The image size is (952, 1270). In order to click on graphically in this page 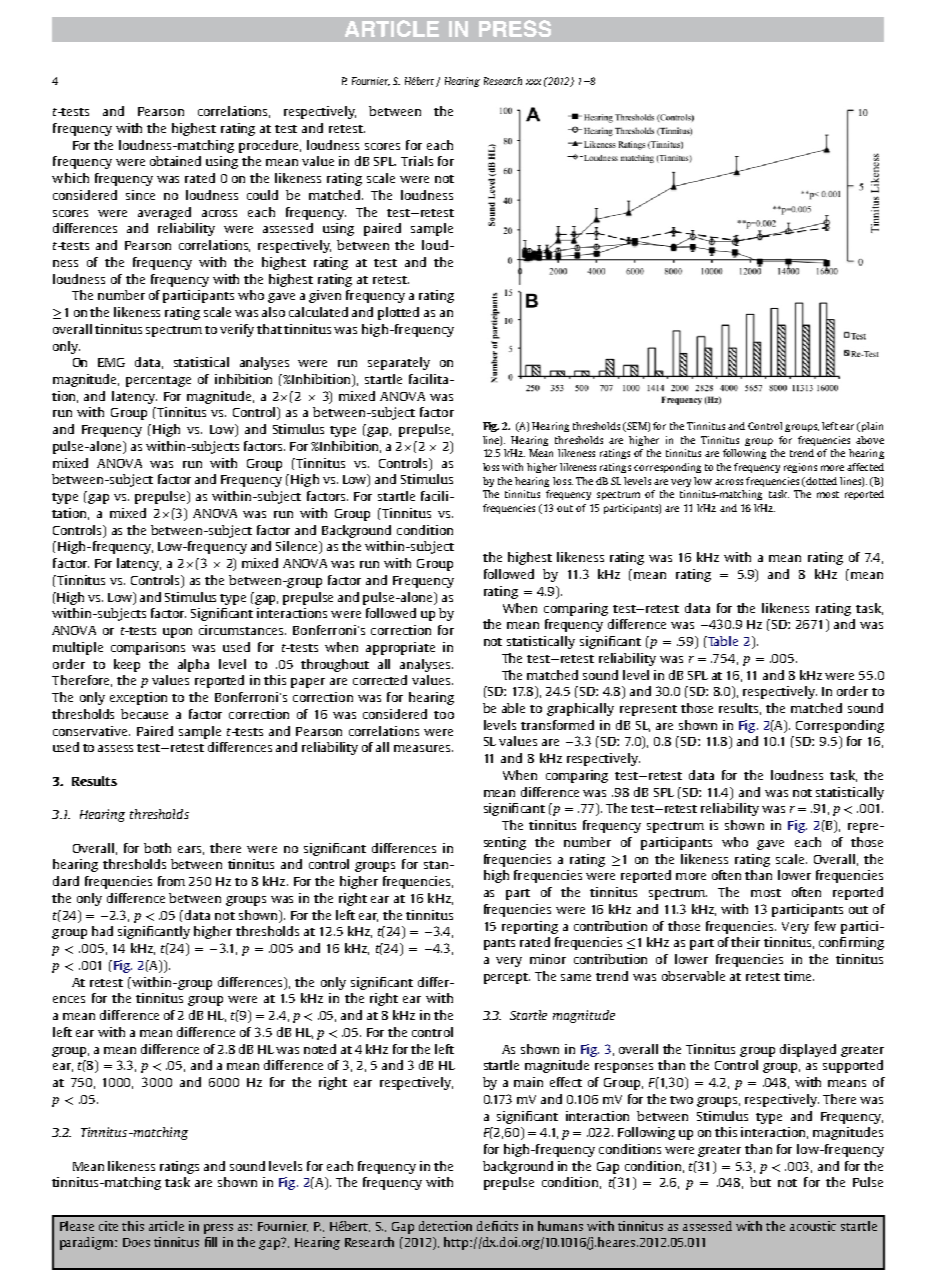, I will do `click(580, 709)`.
